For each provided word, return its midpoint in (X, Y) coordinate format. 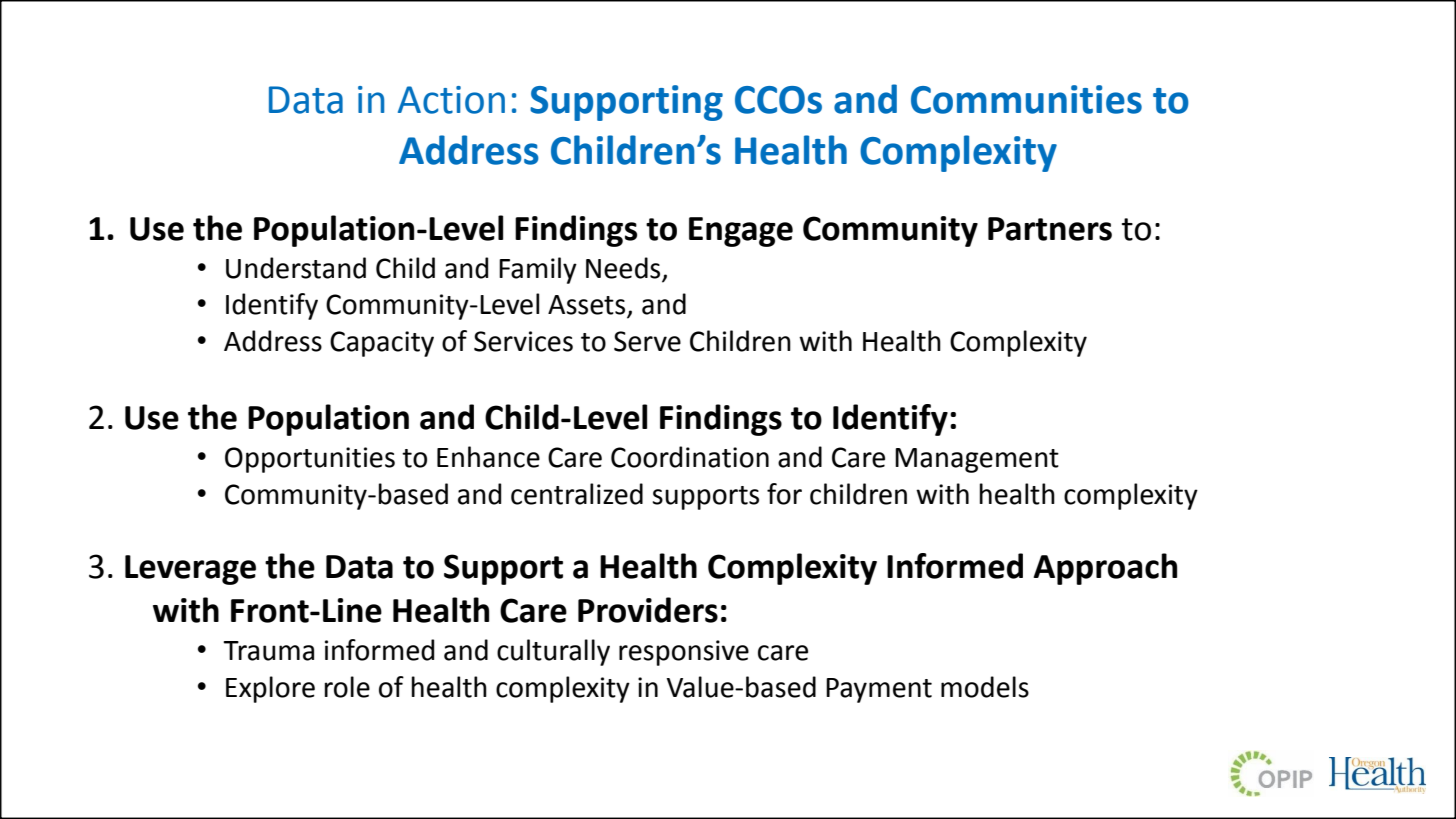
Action (451, 100)
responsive (684, 653)
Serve (647, 341)
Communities (1026, 99)
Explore (270, 689)
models (985, 687)
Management (977, 460)
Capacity (382, 344)
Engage (741, 232)
